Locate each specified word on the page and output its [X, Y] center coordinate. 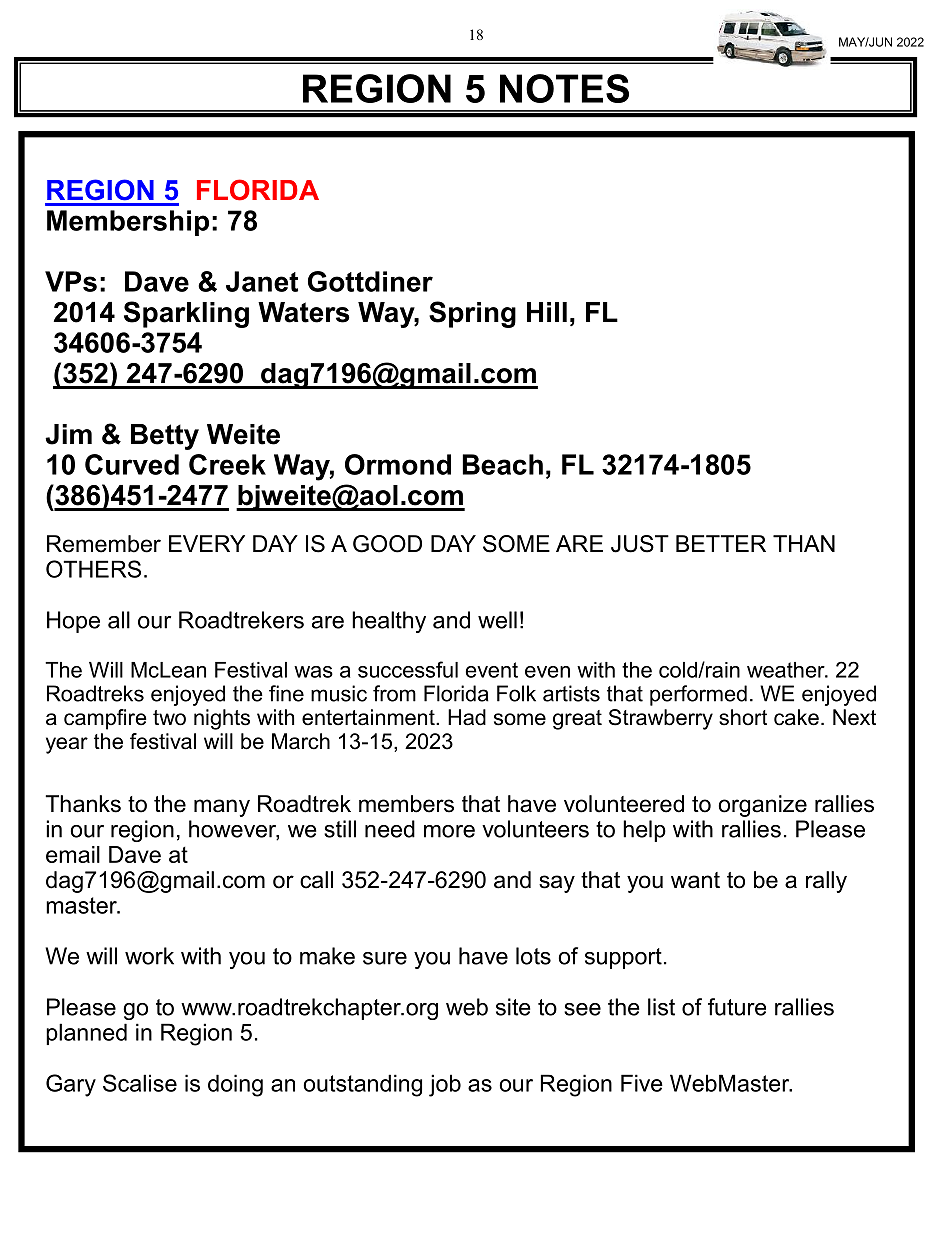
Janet [262, 281]
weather [787, 670]
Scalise [140, 1083]
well [497, 620]
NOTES [564, 88]
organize [763, 806]
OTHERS [93, 569]
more [449, 831]
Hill [547, 312]
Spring [472, 314]
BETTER [721, 543]
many [222, 808]
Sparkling [186, 314]
